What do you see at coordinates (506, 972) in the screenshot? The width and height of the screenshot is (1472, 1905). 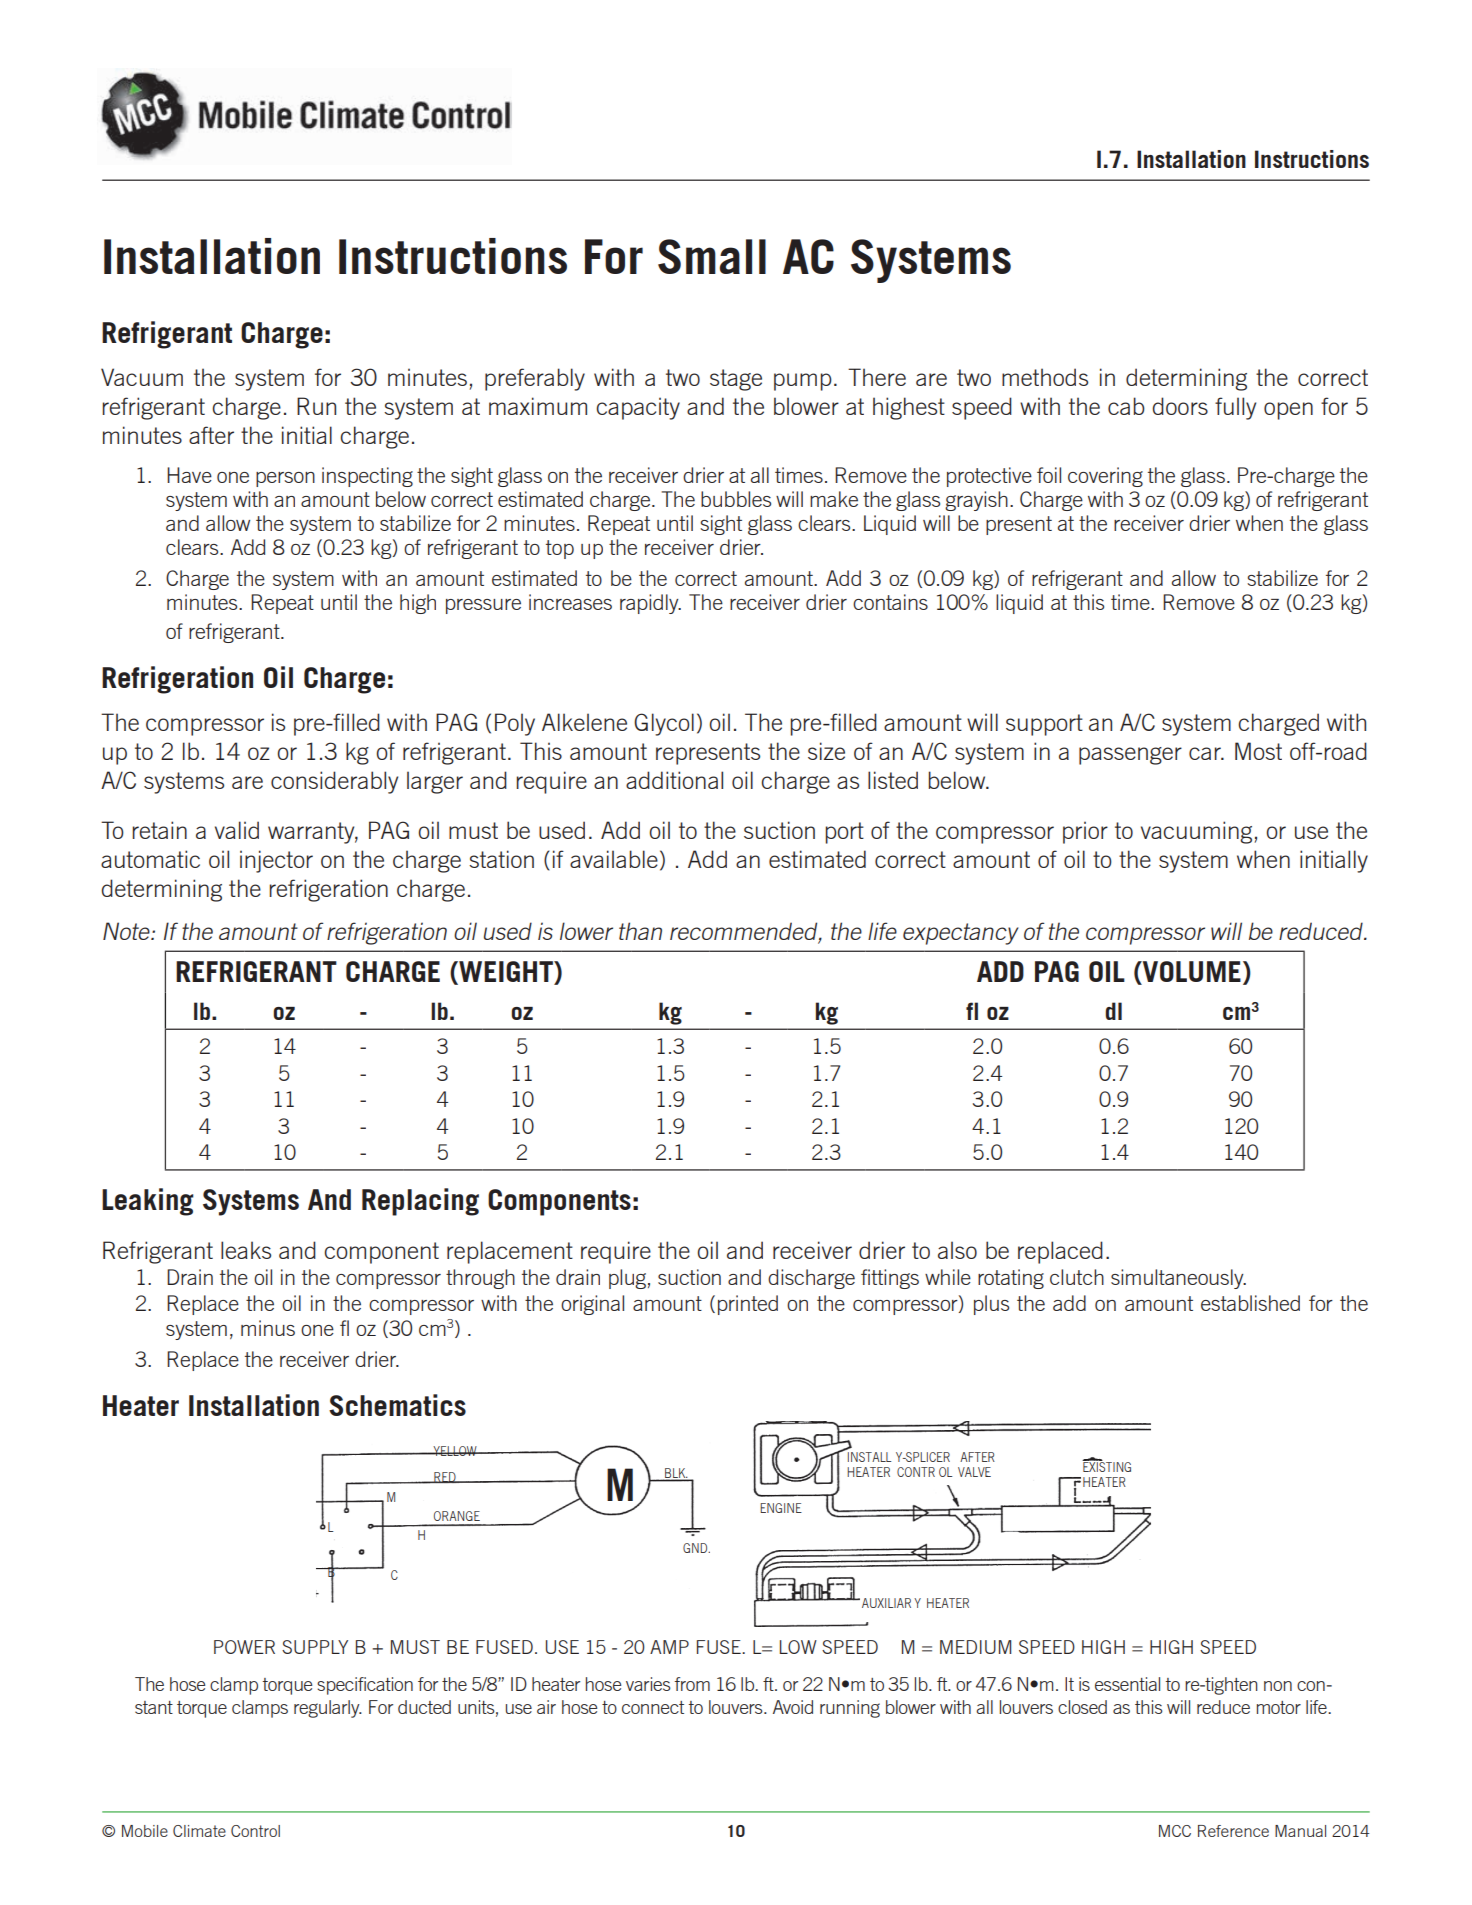 I see `WEIGHT` at bounding box center [506, 972].
